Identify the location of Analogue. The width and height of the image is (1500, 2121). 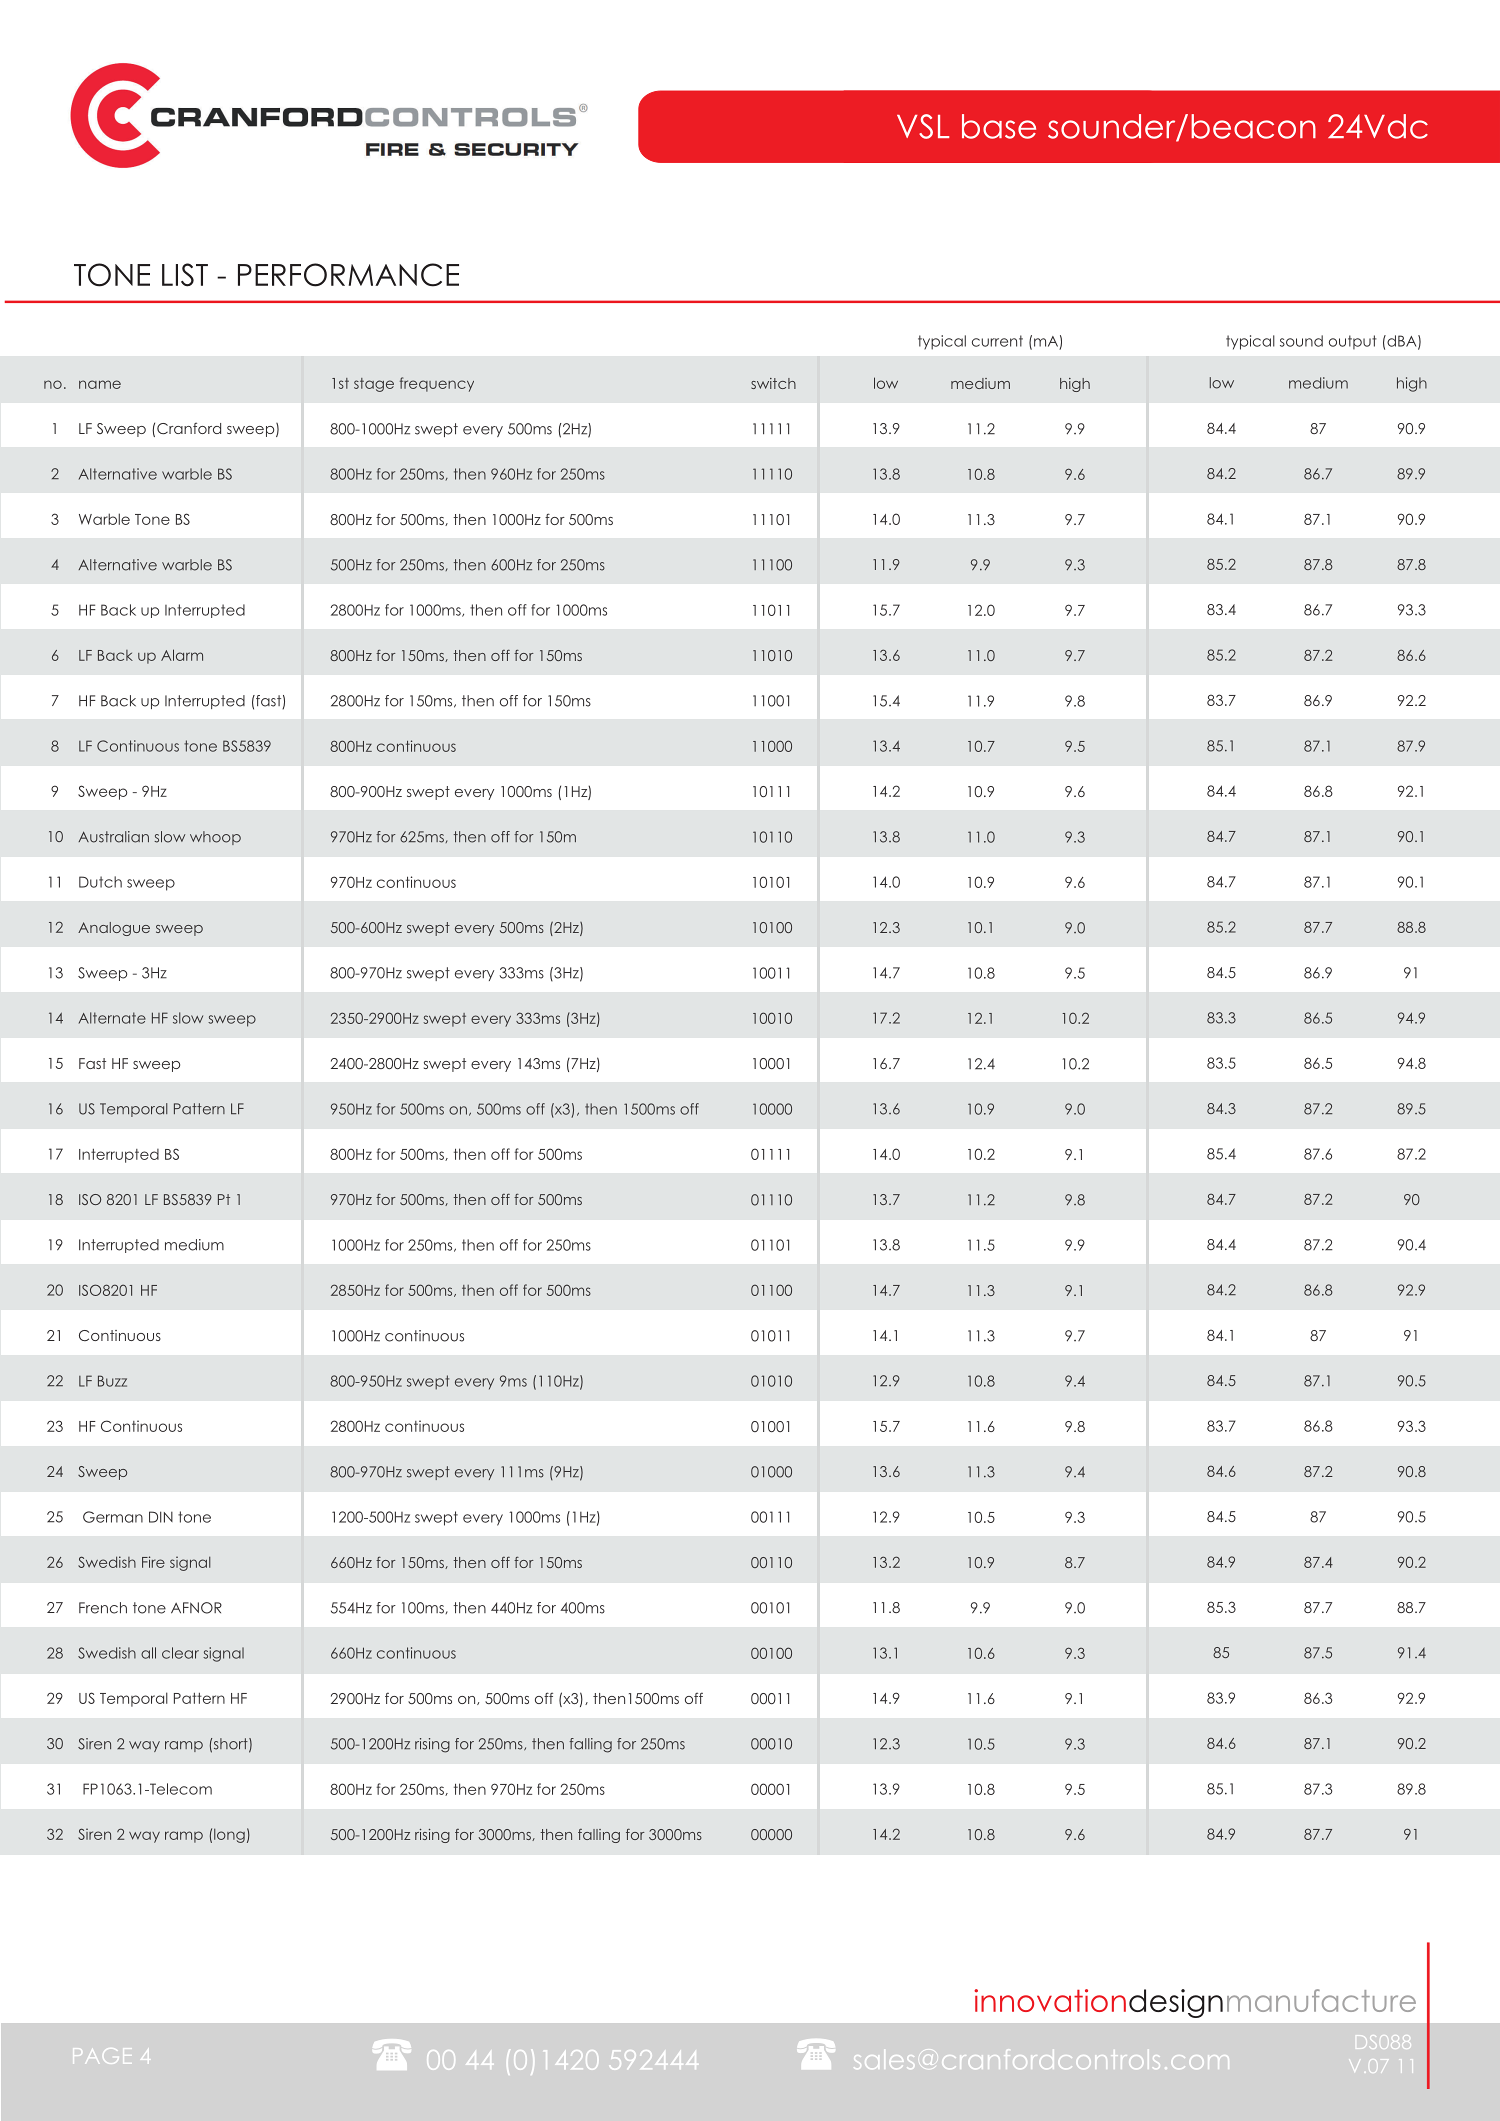
(114, 929).
